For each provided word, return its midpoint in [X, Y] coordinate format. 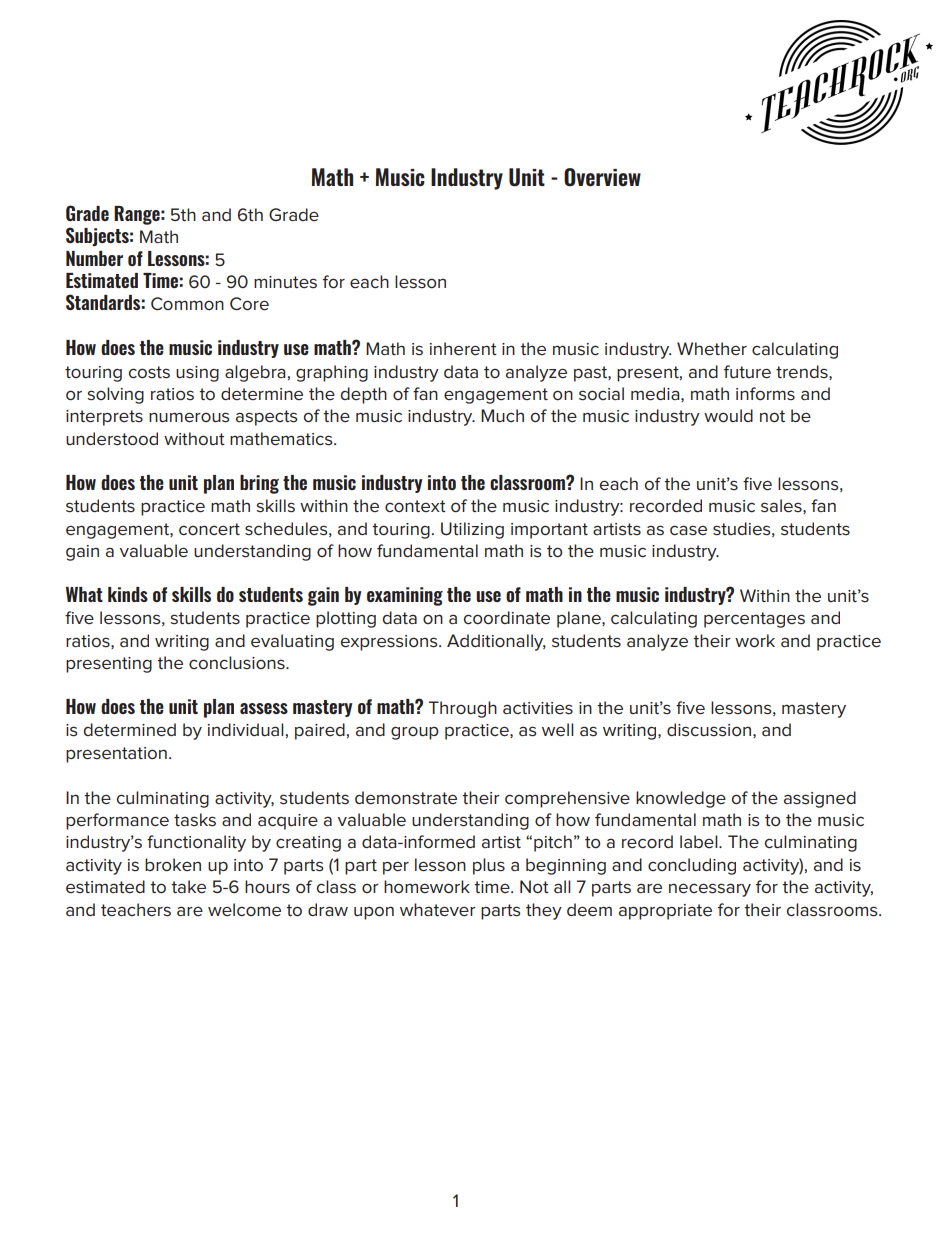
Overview [602, 177]
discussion [709, 730]
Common [187, 303]
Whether [712, 349]
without [194, 438]
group [415, 733]
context [415, 506]
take [188, 886]
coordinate [507, 617]
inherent [463, 349]
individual [246, 730]
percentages [754, 620]
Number [94, 258]
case [688, 530]
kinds [128, 594]
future [747, 372]
